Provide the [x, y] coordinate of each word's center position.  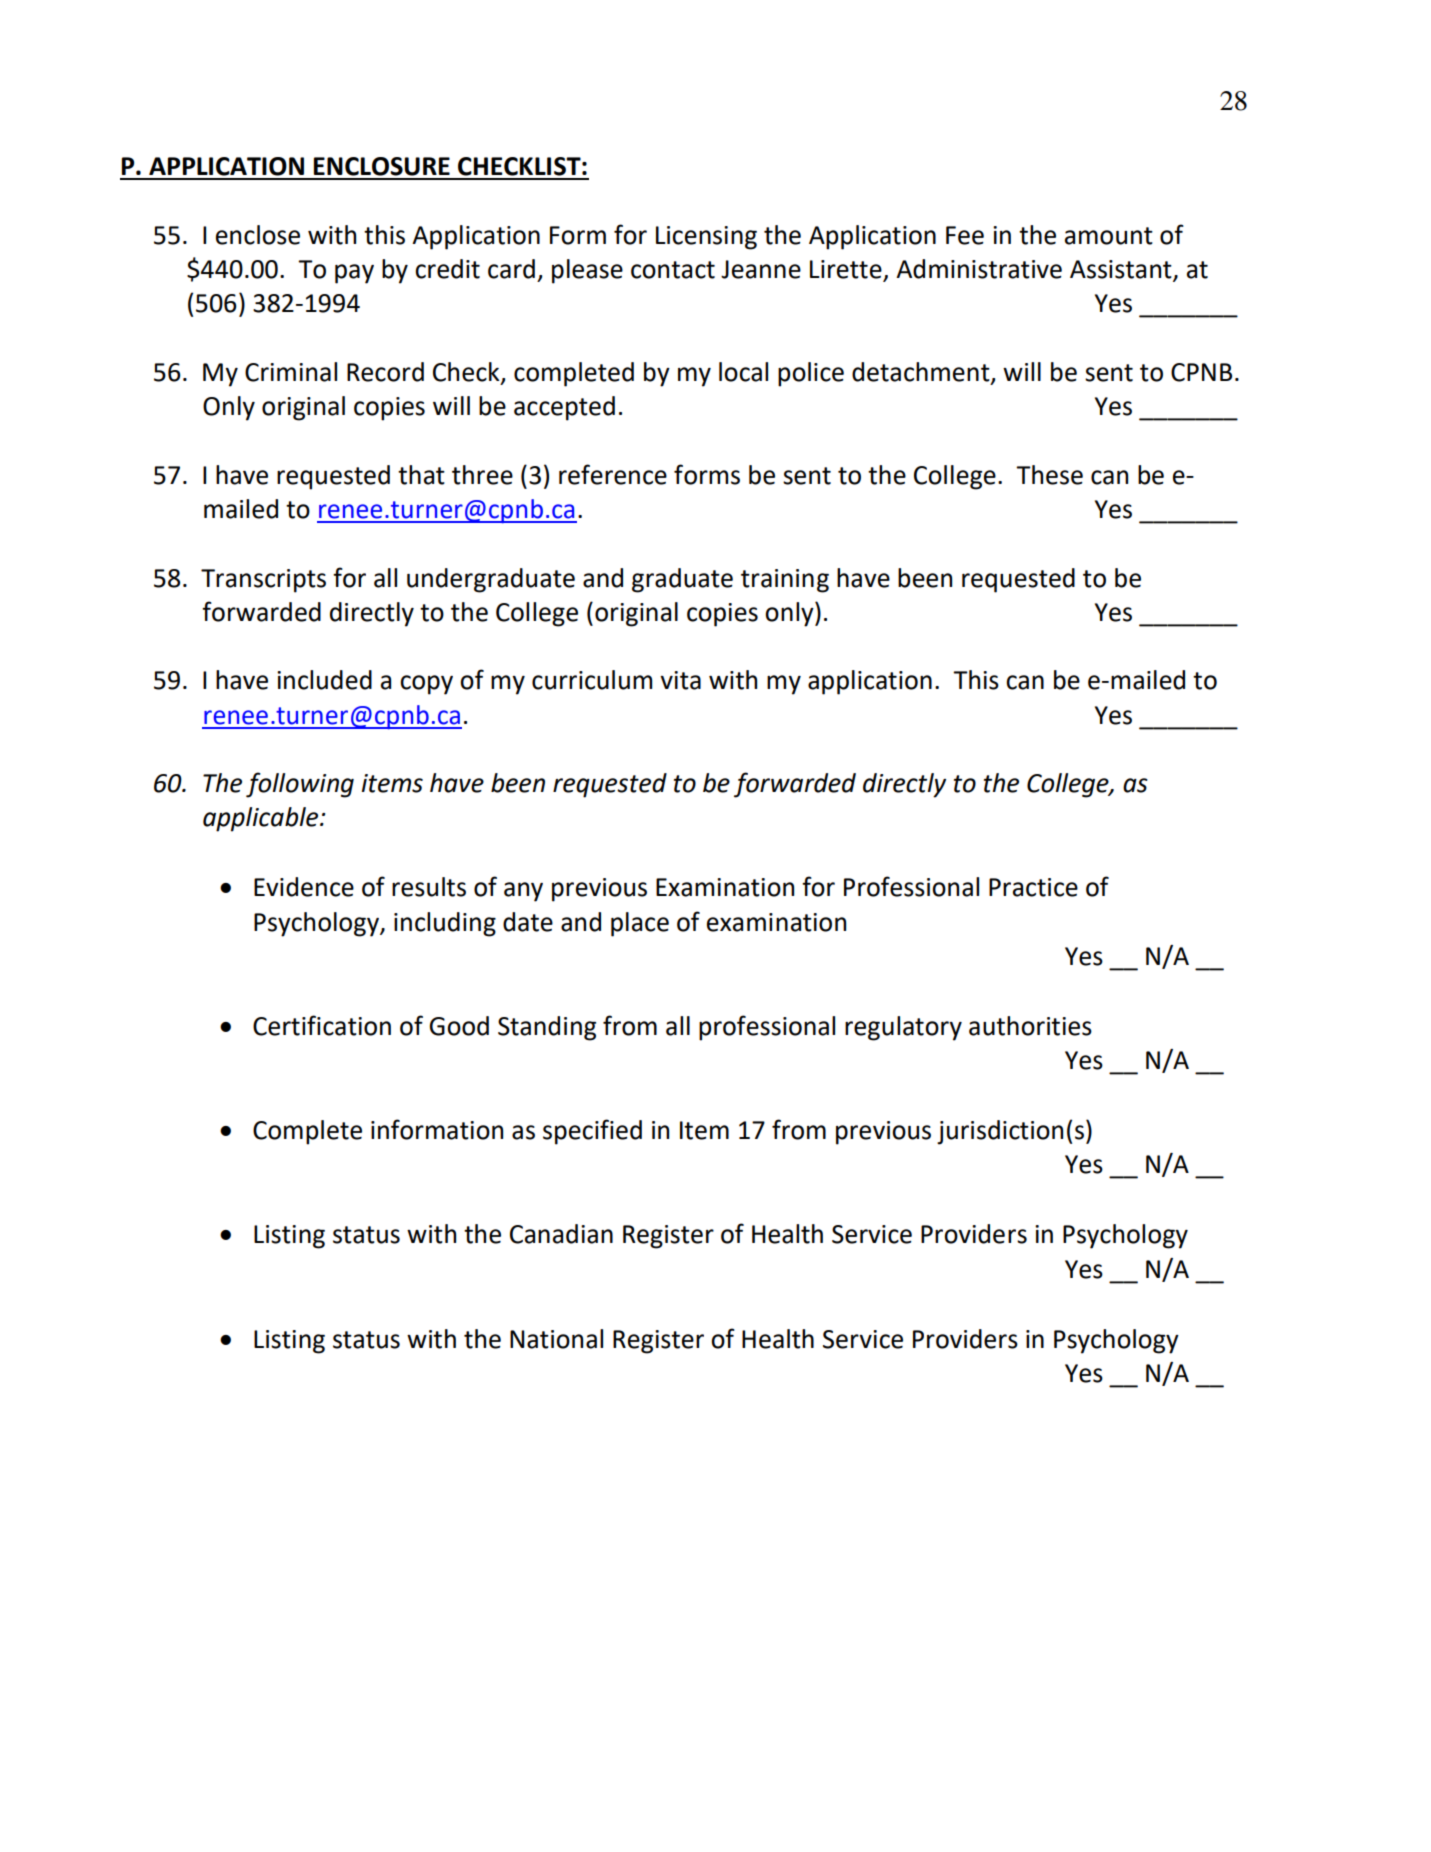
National [556, 1339]
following [300, 785]
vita [680, 680]
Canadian [561, 1234]
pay [354, 274]
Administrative [979, 269]
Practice [1033, 887]
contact [673, 270]
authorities [1030, 1026]
